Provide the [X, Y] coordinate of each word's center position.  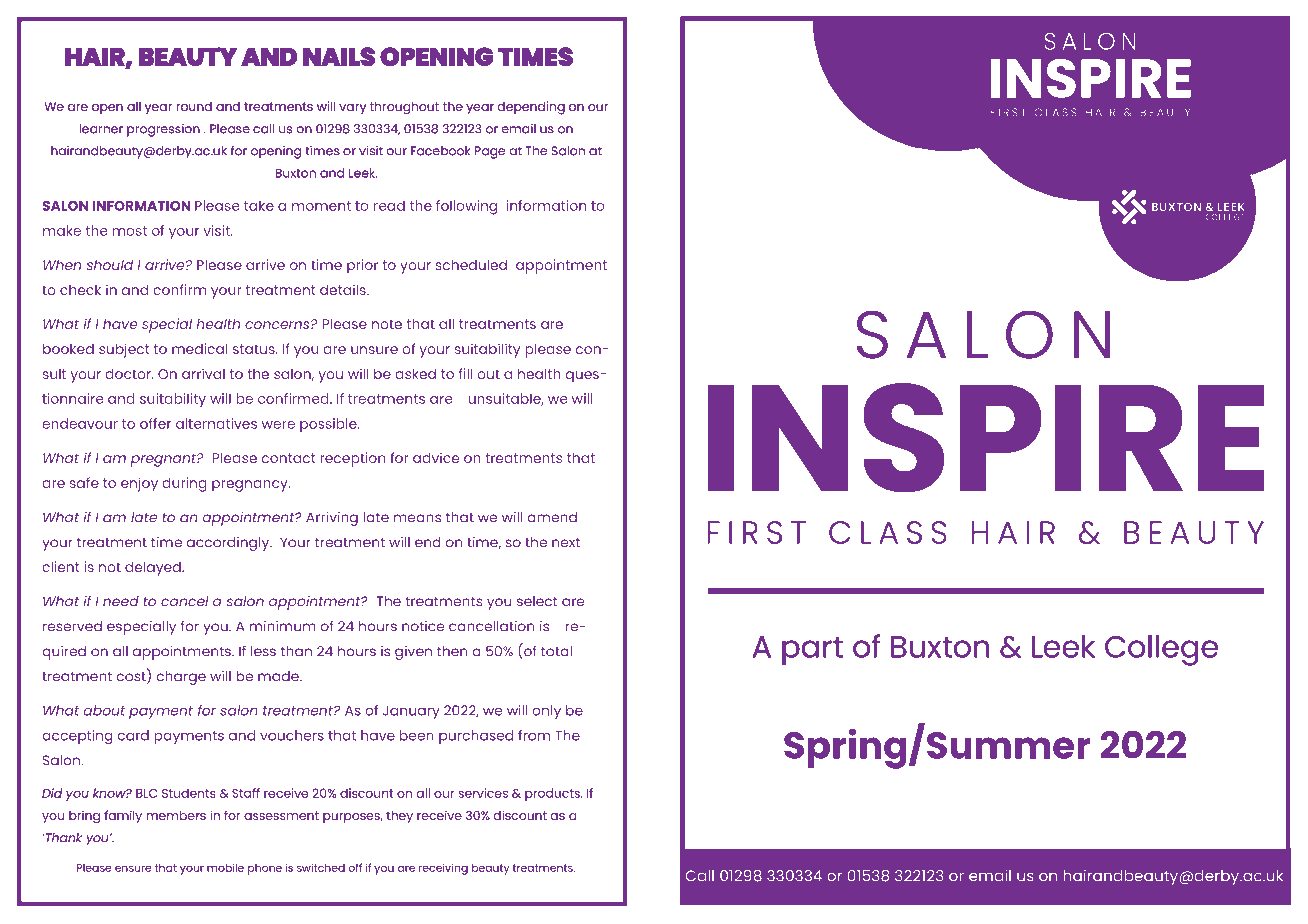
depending [531, 108]
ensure [133, 868]
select [537, 601]
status [255, 349]
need [121, 601]
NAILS [339, 56]
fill [466, 373]
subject [124, 350]
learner [101, 129]
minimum [283, 626]
